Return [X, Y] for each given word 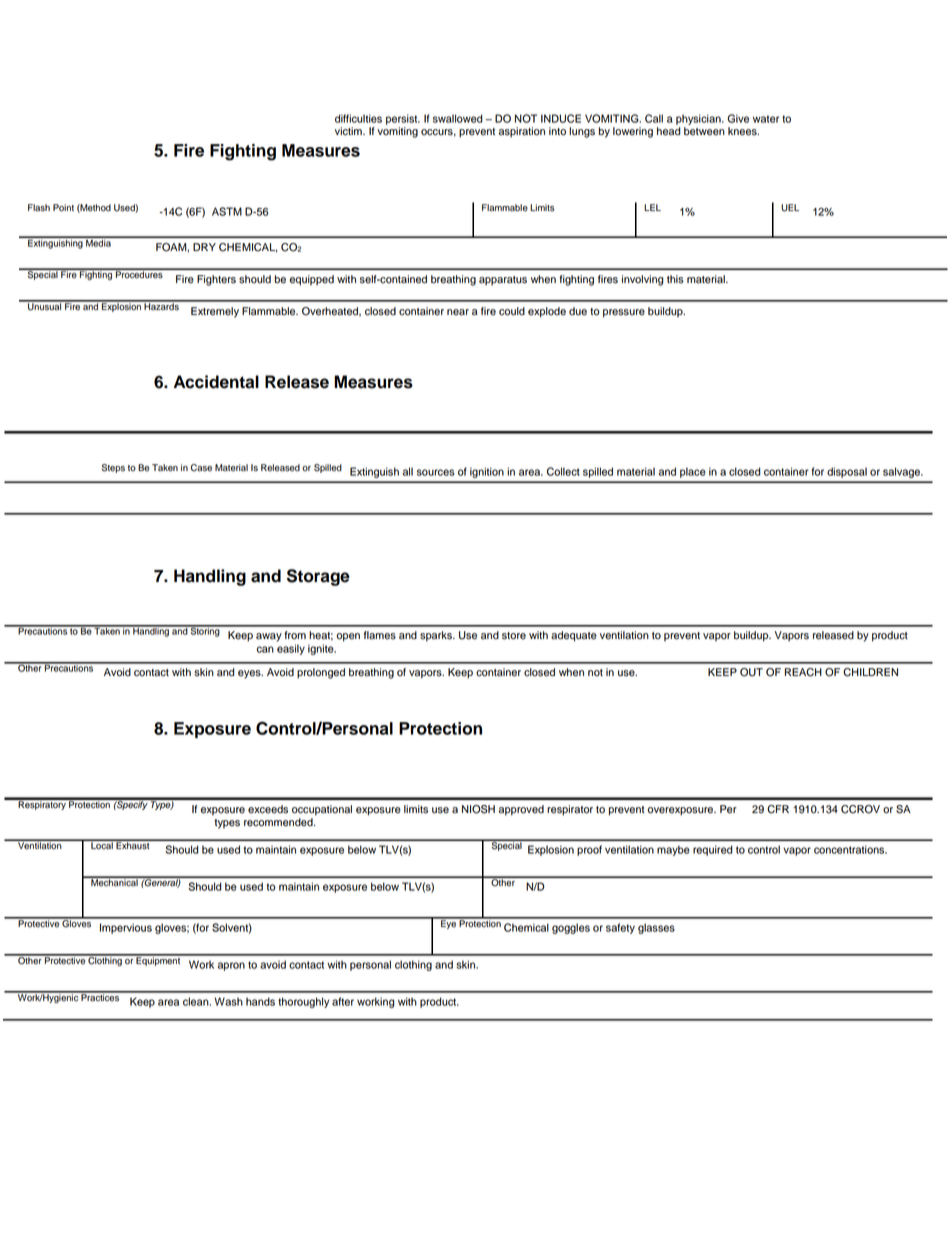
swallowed [458, 118]
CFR [778, 809]
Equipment [159, 960]
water [766, 119]
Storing [205, 631]
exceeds [268, 809]
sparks [437, 636]
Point [63, 208]
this [675, 279]
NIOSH [478, 809]
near [458, 312]
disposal [847, 472]
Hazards [161, 306]
